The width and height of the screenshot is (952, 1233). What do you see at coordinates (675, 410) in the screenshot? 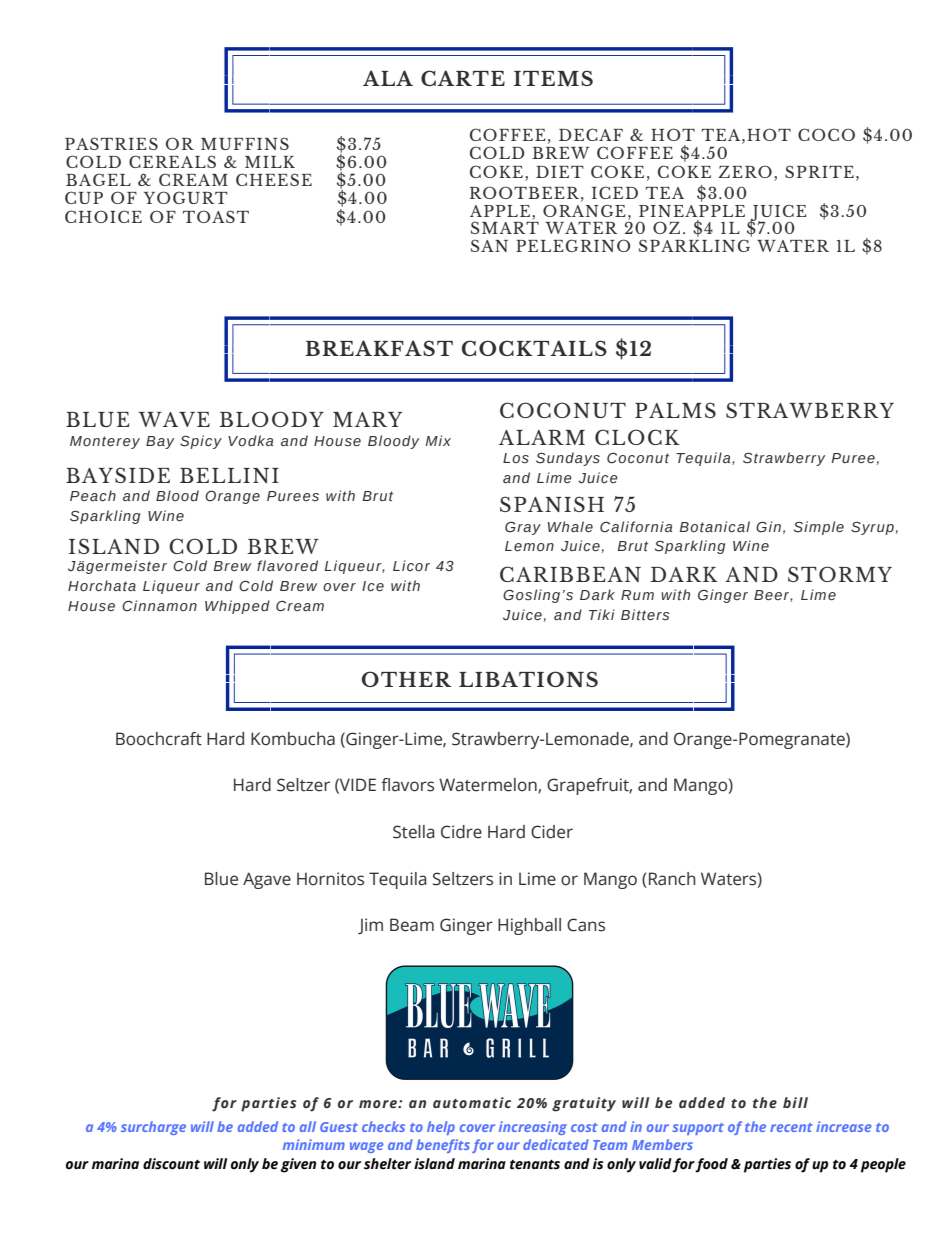
I see `PALMS` at bounding box center [675, 410].
